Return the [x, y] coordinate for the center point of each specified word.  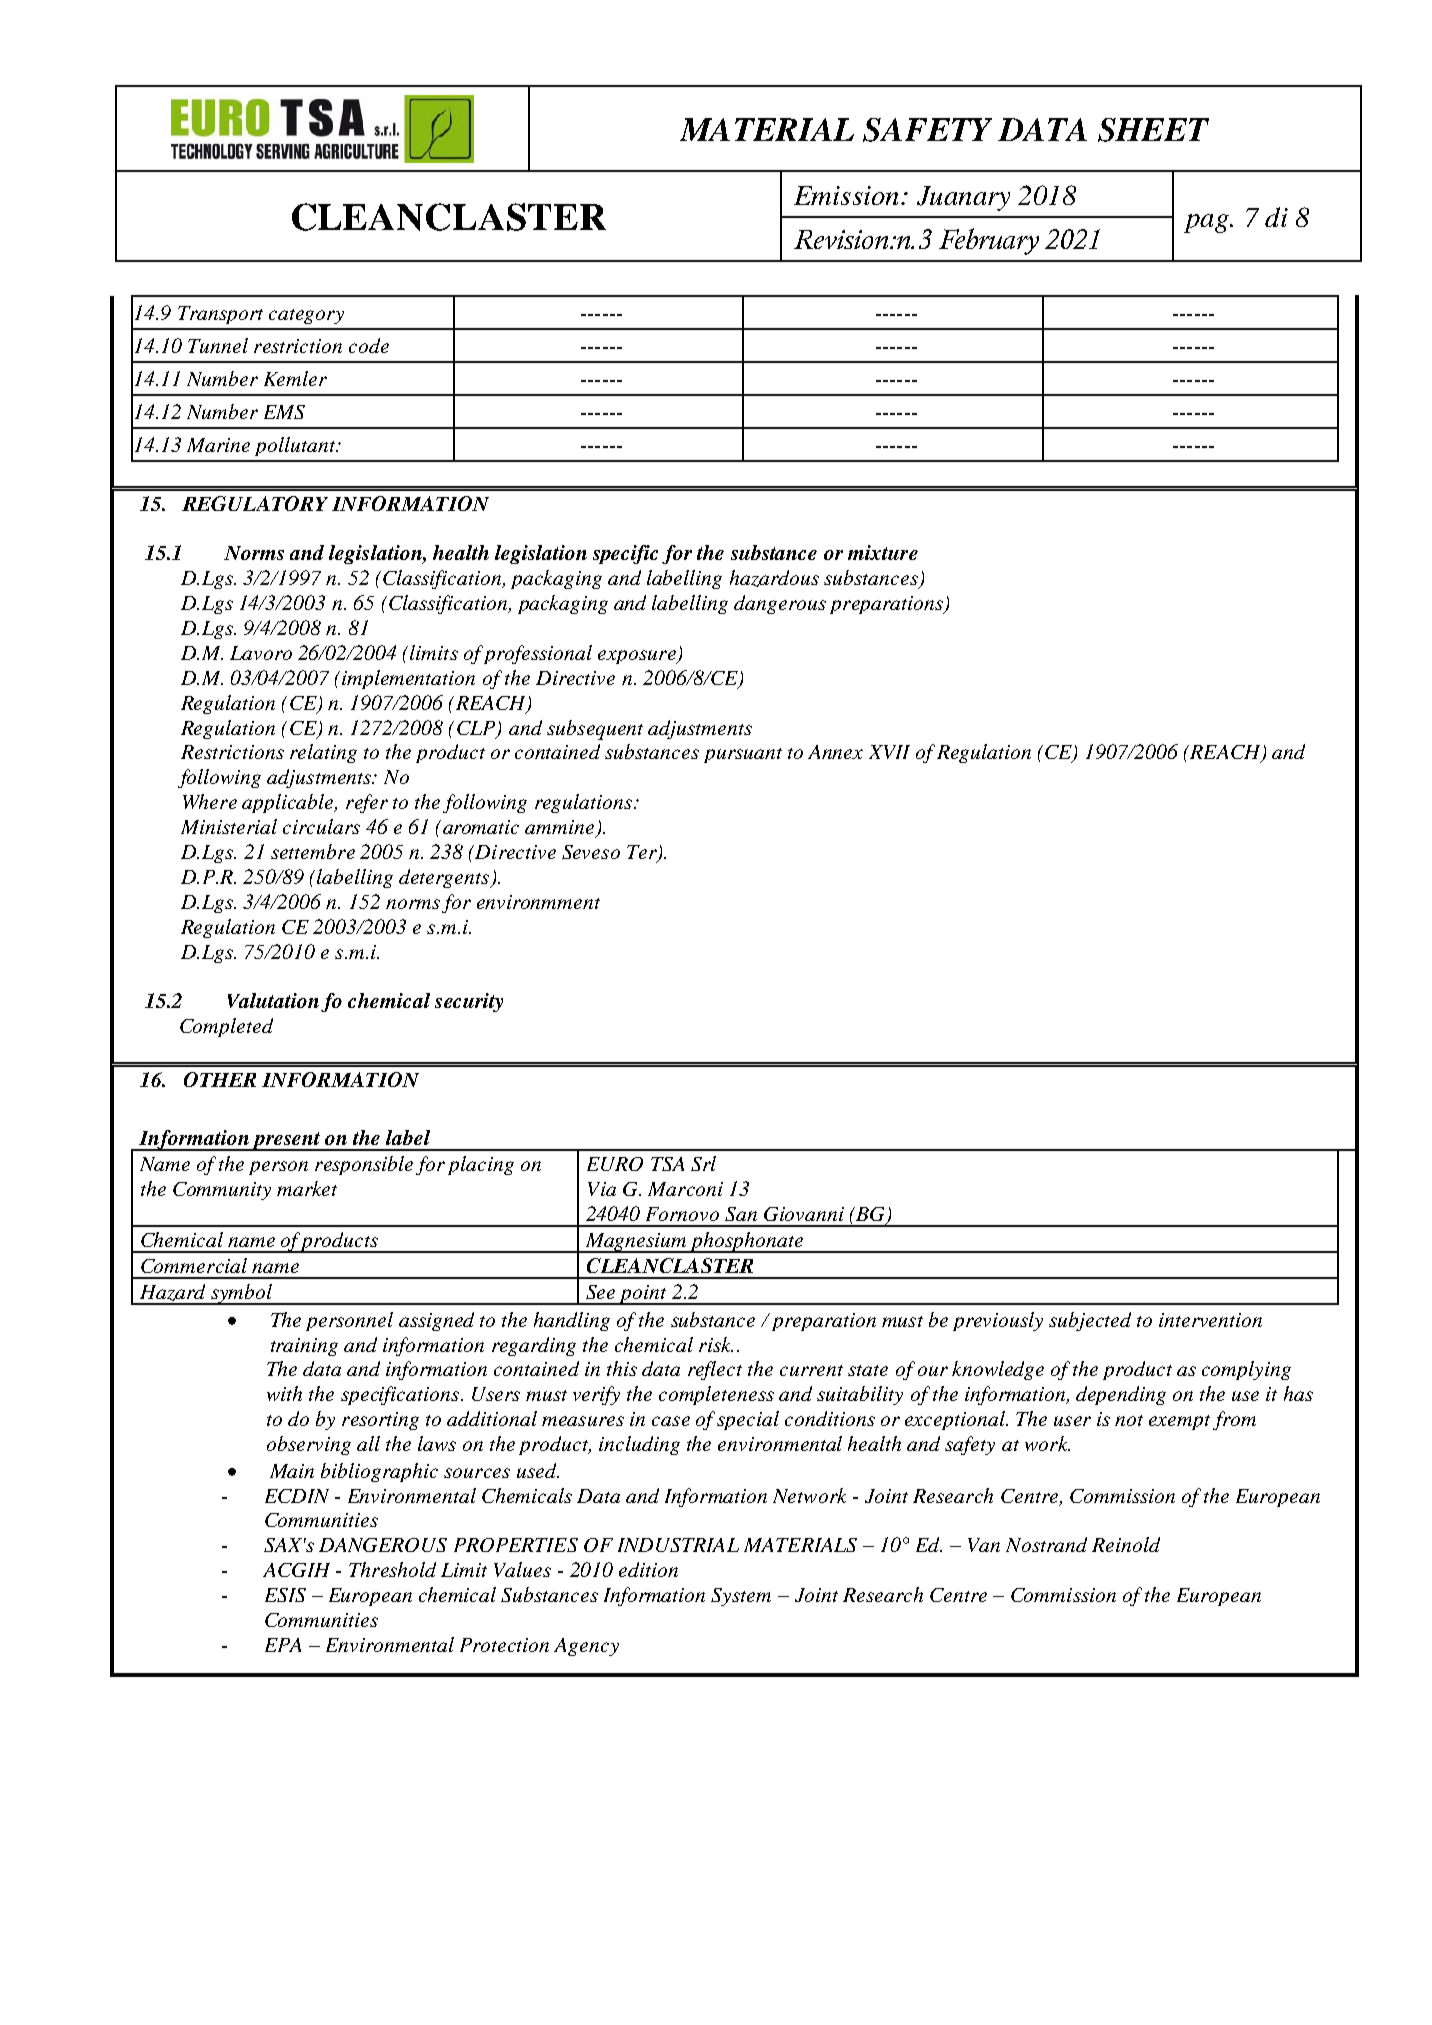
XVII [889, 752]
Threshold [392, 1569]
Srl [703, 1163]
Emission [848, 195]
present [286, 1141]
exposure [638, 657]
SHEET [1153, 130]
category [306, 316]
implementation [408, 679]
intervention [1210, 1320]
